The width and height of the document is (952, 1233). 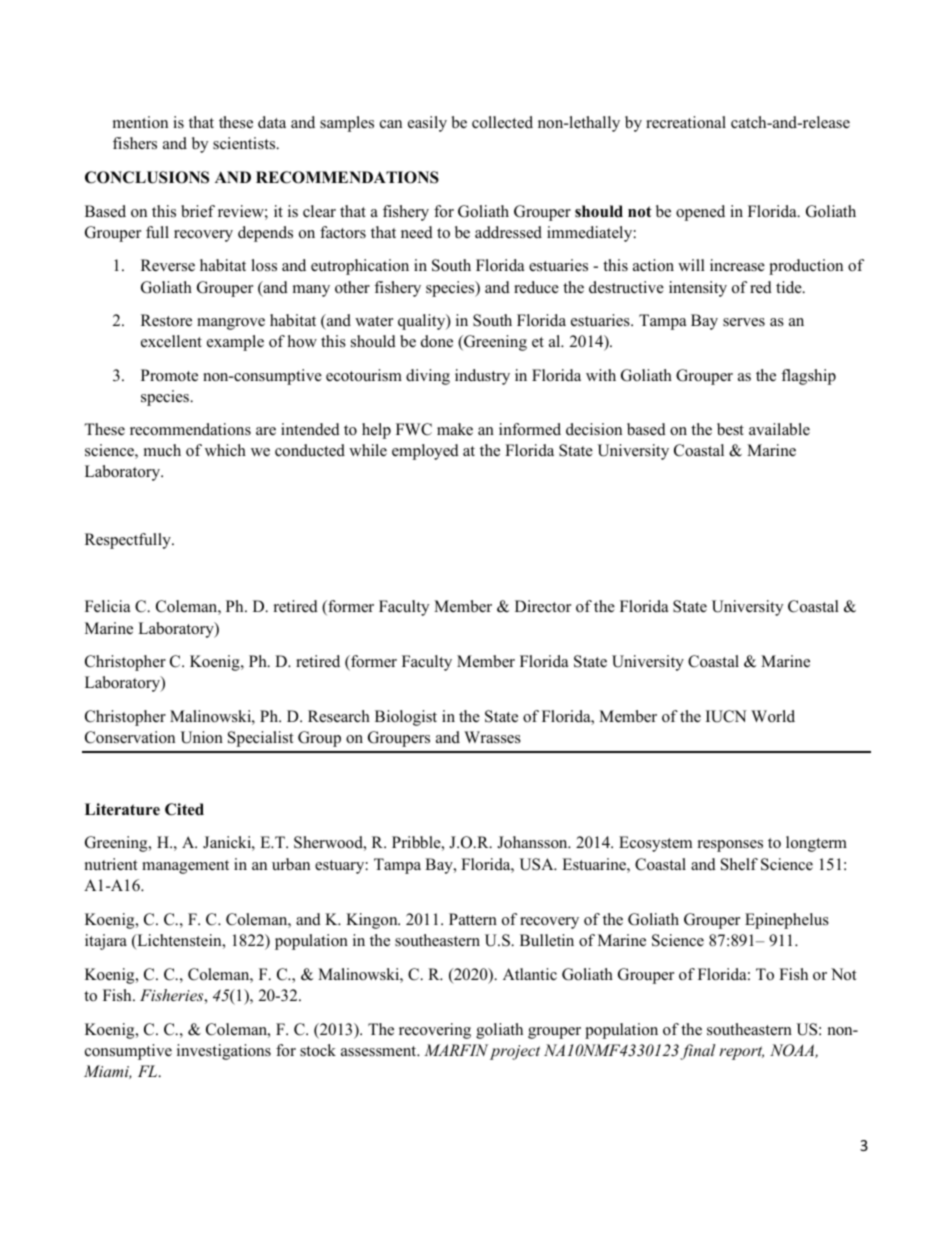 What do you see at coordinates (543, 606) in the document?
I see `Director` at bounding box center [543, 606].
